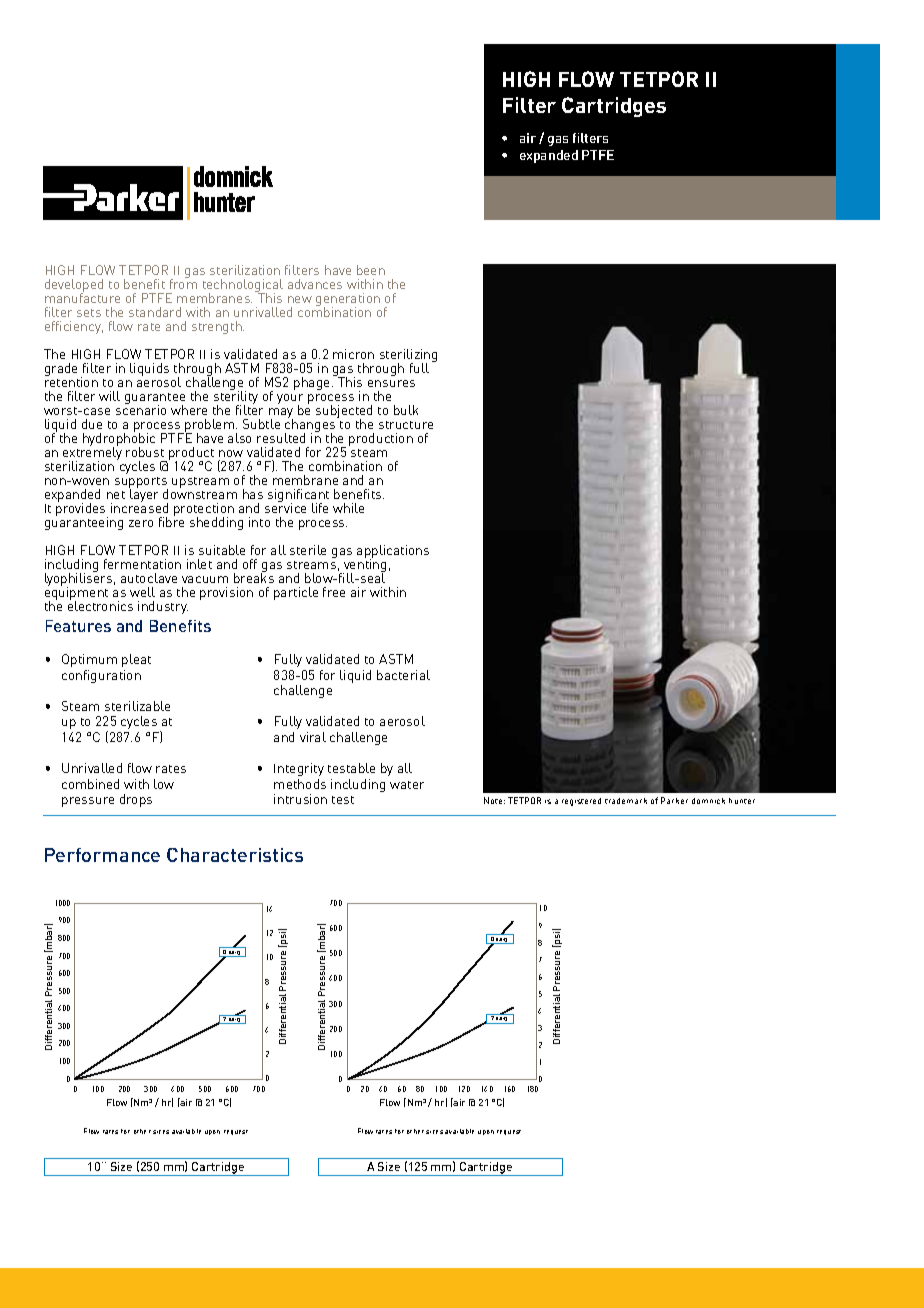 This screenshot has width=924, height=1308. I want to click on structure, so click(406, 425).
